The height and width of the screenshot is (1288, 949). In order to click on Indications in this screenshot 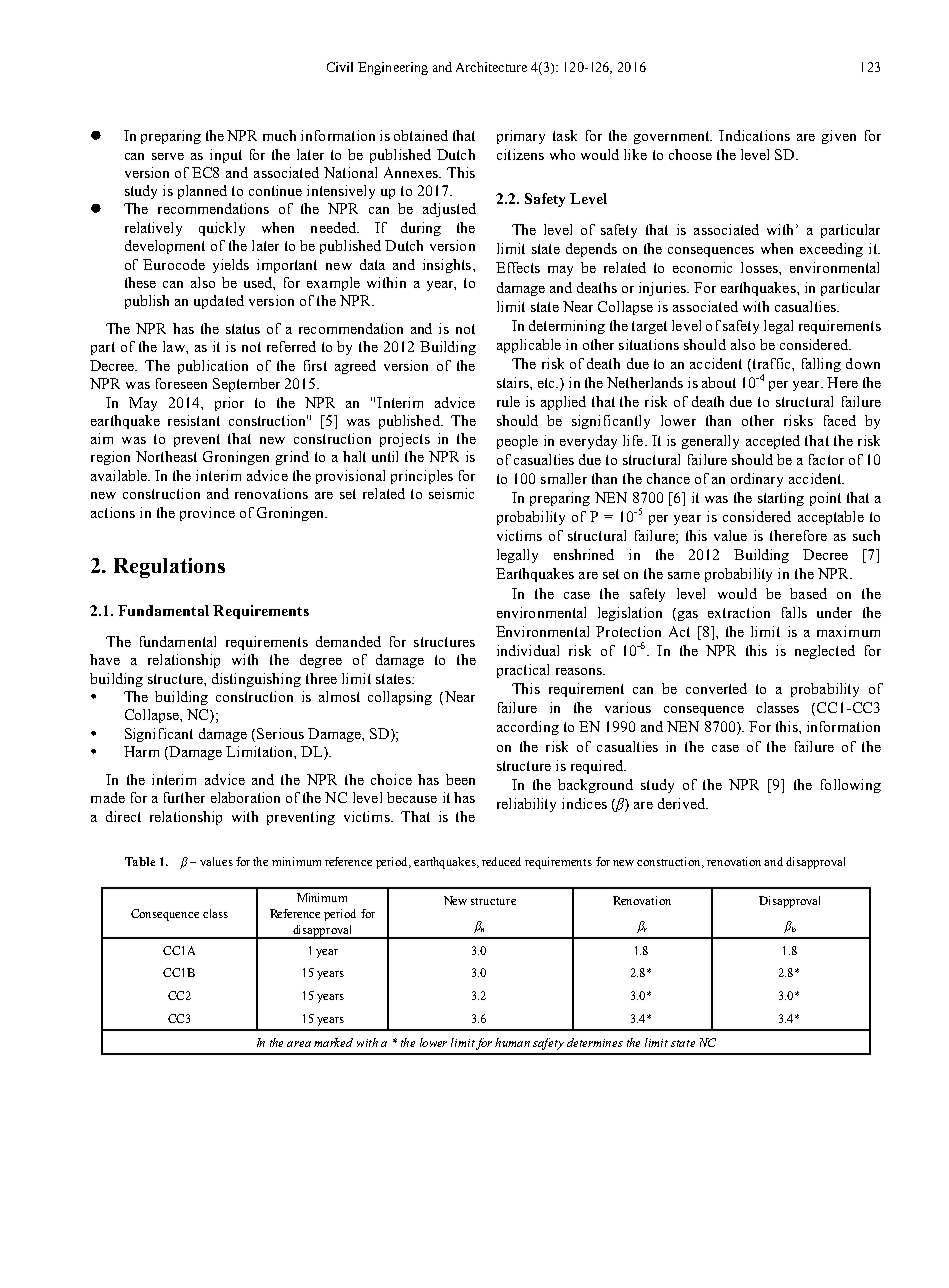, I will do `click(754, 135)`.
